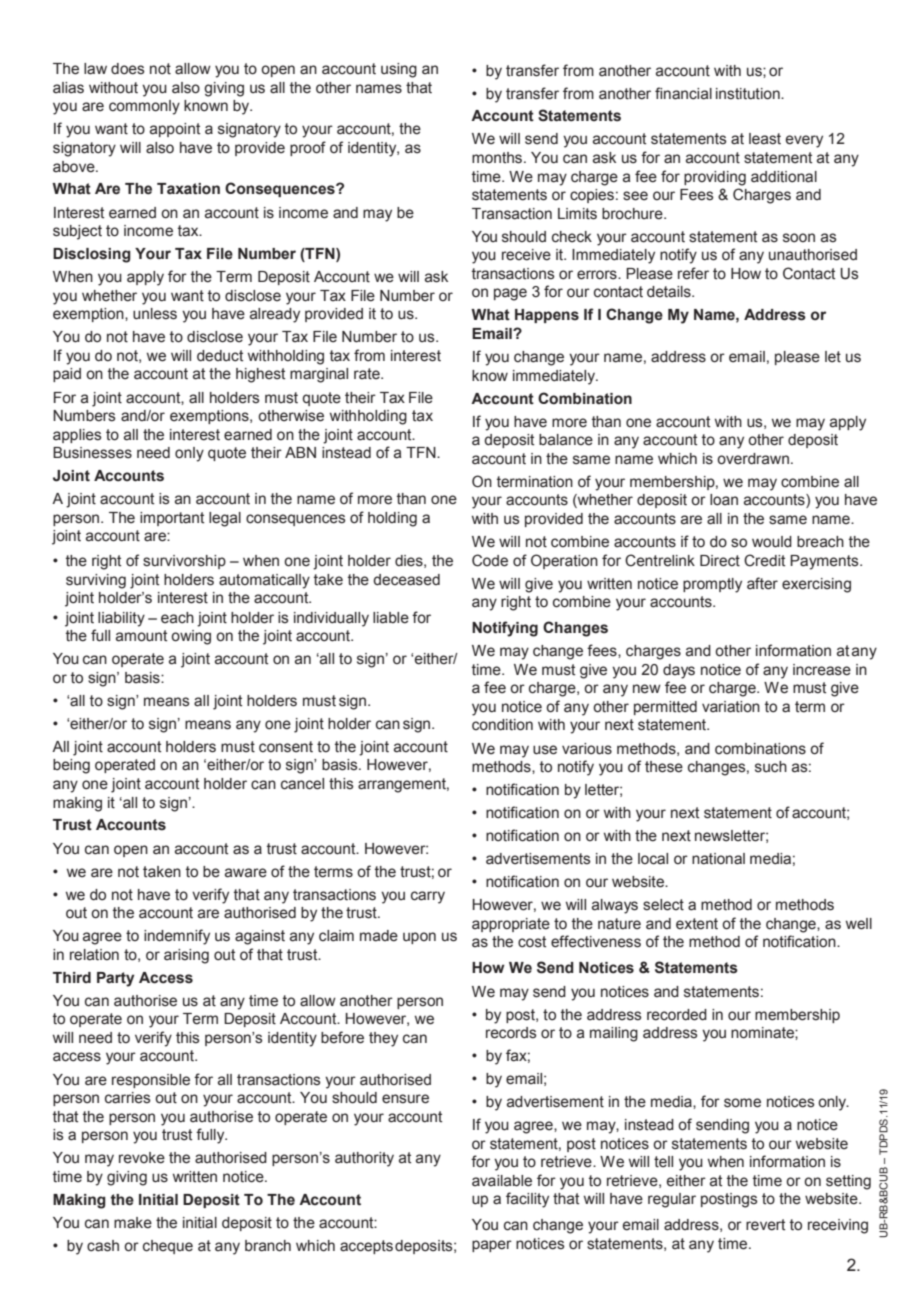  What do you see at coordinates (771, 767) in the screenshot?
I see `such` at bounding box center [771, 767].
